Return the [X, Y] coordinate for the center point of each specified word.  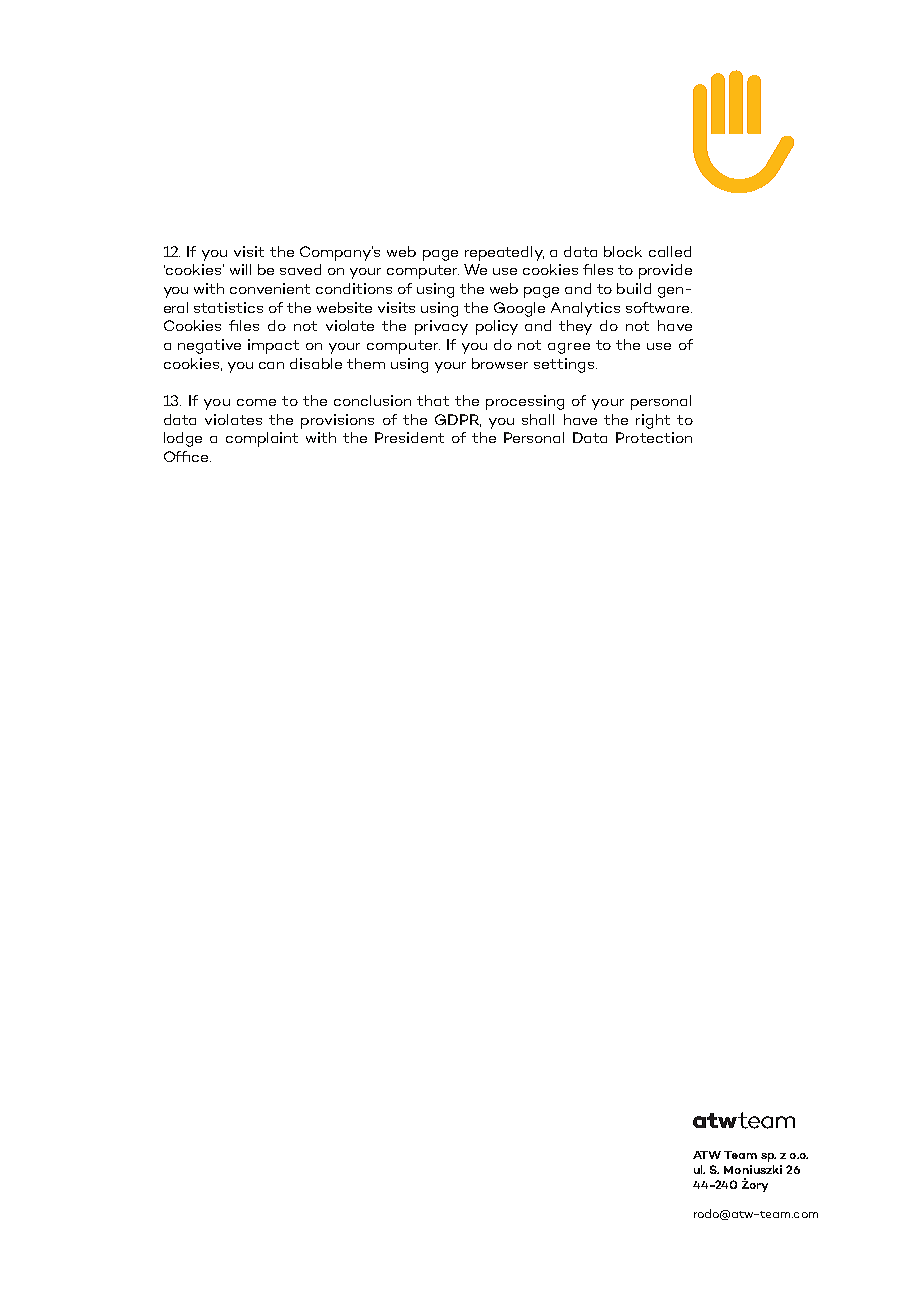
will [240, 269]
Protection [654, 437]
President [409, 437]
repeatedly [504, 253]
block [623, 251]
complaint [262, 439]
